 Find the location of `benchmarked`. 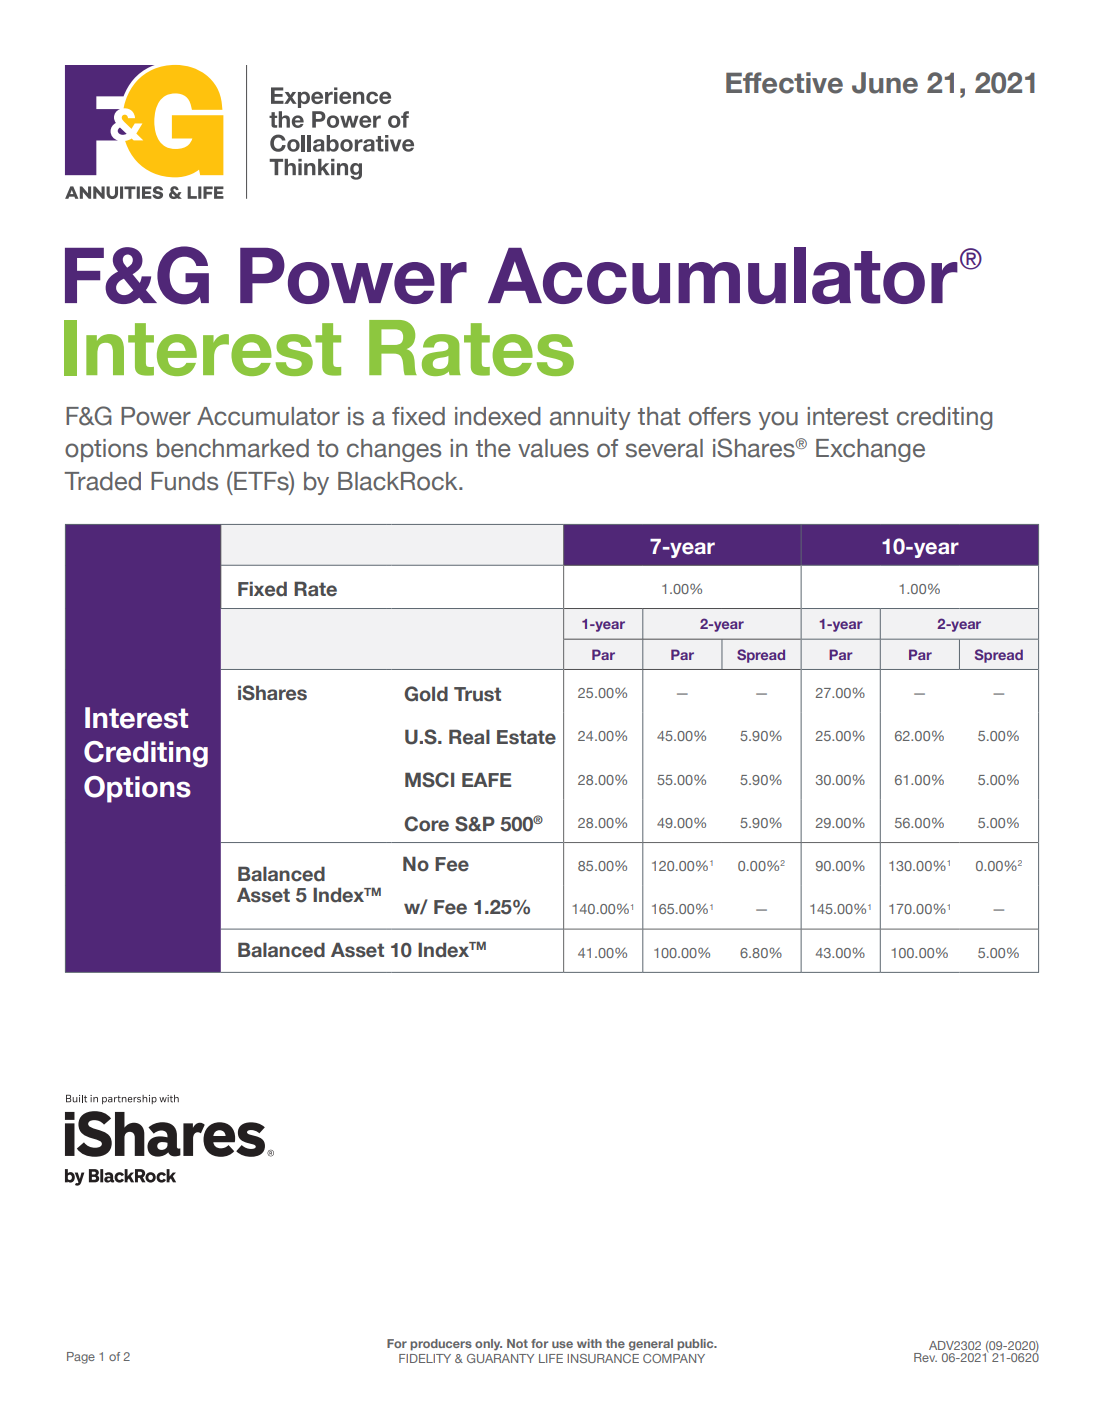

benchmarked is located at coordinates (233, 448).
